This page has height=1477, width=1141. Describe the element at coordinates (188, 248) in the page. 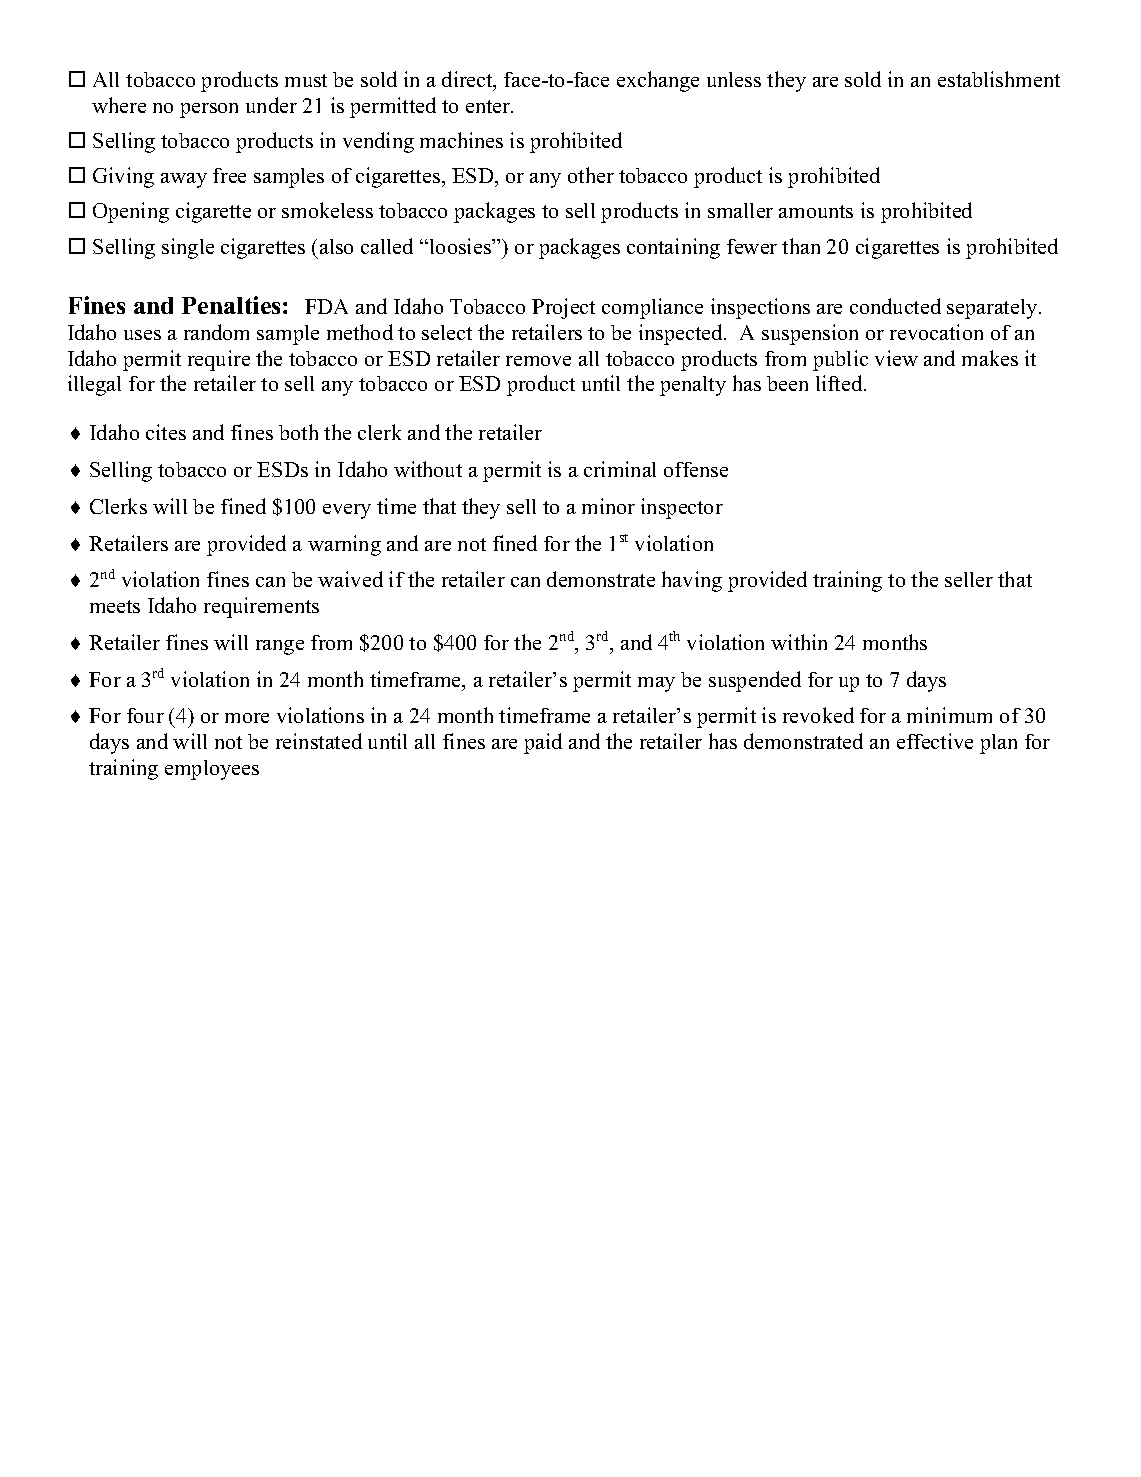

I see `single` at that location.
